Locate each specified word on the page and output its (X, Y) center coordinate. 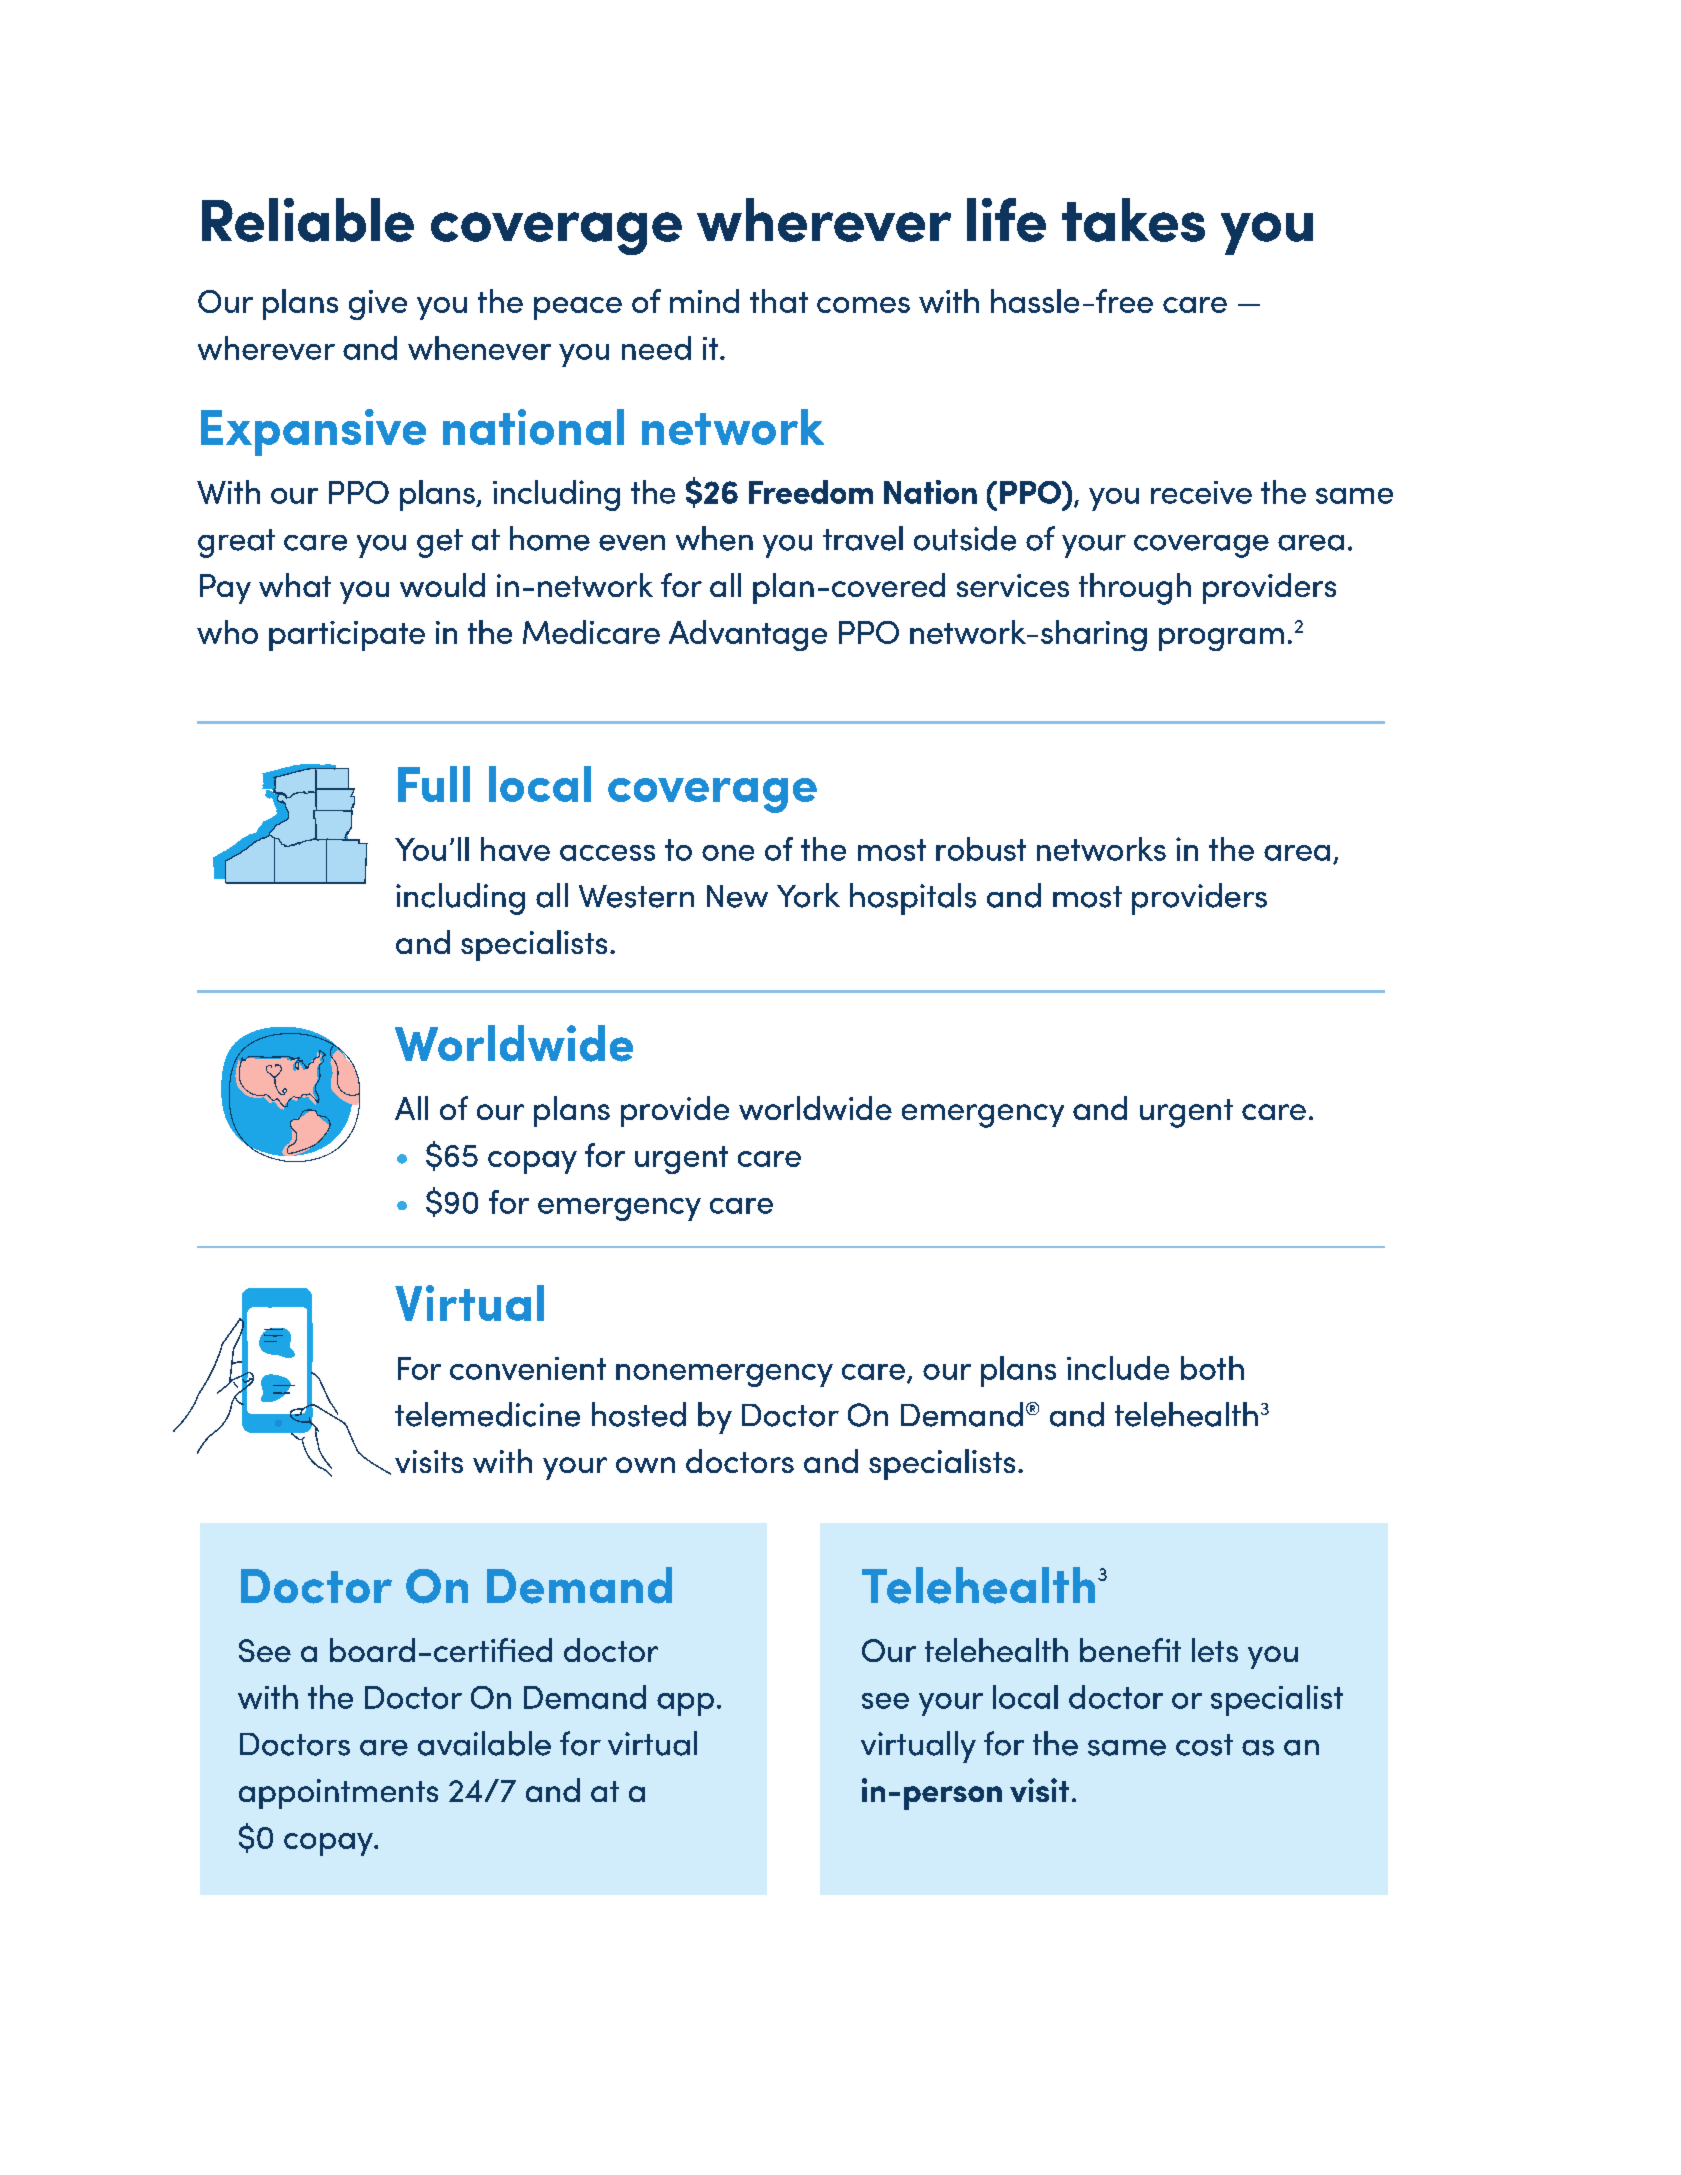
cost (1204, 1745)
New (737, 896)
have (515, 849)
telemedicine (487, 1414)
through (1135, 589)
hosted (639, 1414)
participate (347, 636)
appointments (338, 1794)
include (1118, 1368)
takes (1133, 220)
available (484, 1743)
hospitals (913, 899)
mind (704, 301)
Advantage (748, 635)
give (378, 305)
